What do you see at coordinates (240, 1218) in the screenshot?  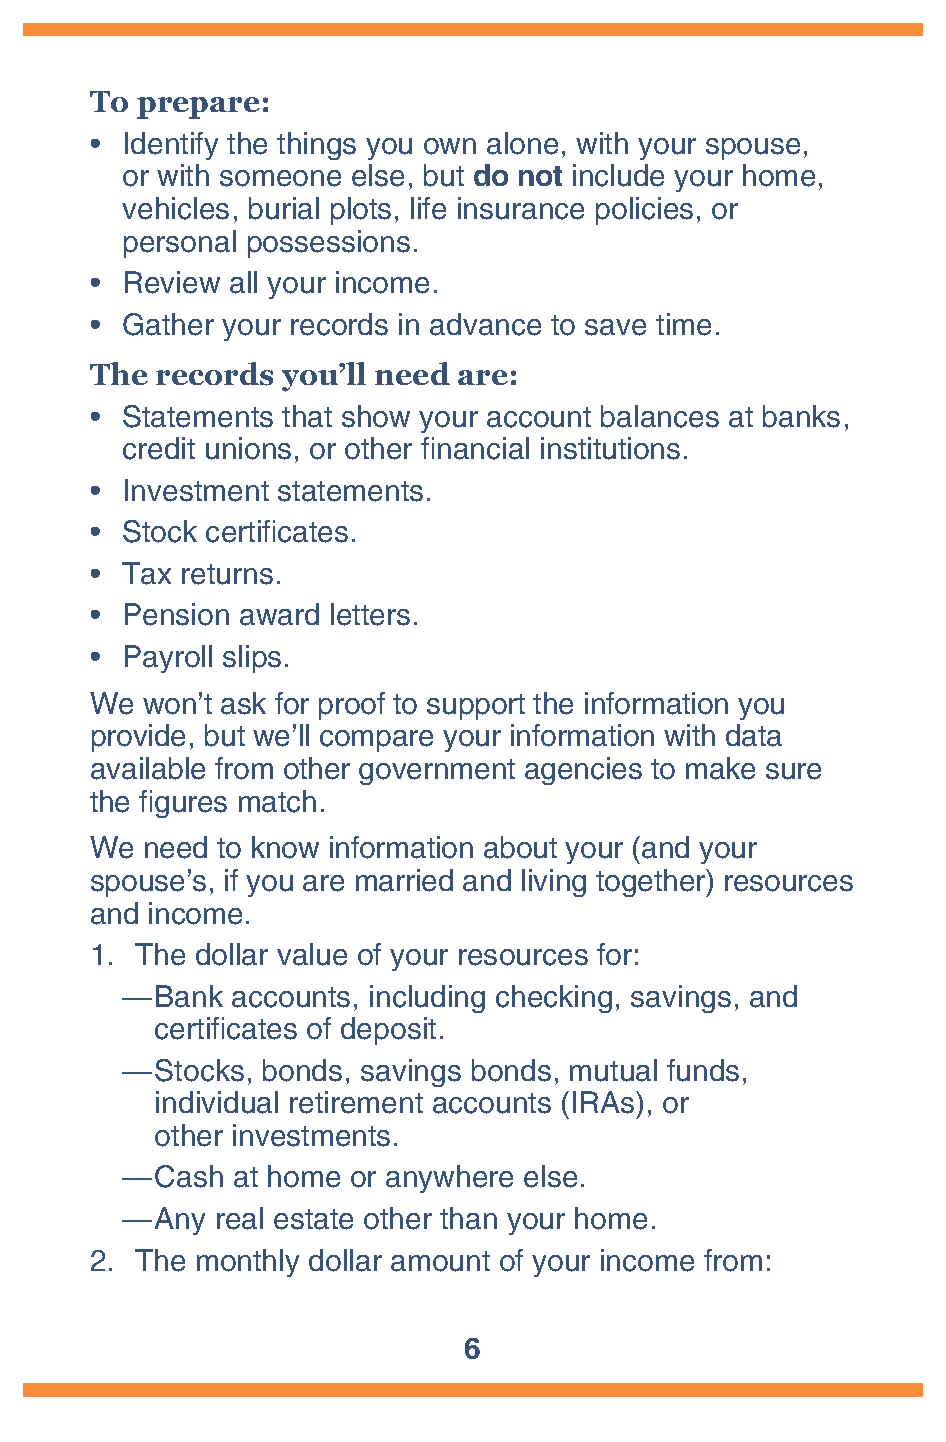 I see `real` at bounding box center [240, 1218].
